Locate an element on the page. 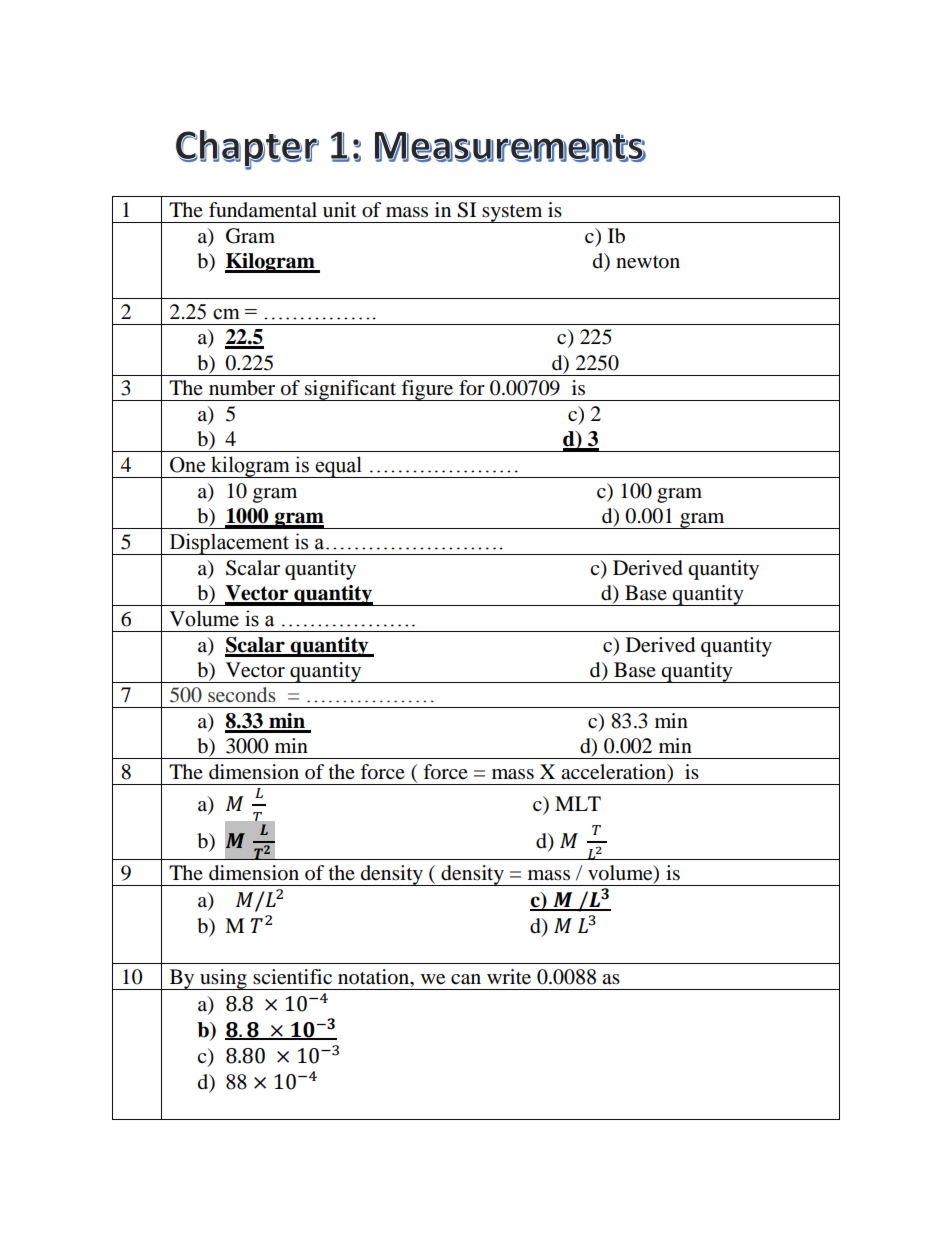  Displacement is located at coordinates (229, 544).
